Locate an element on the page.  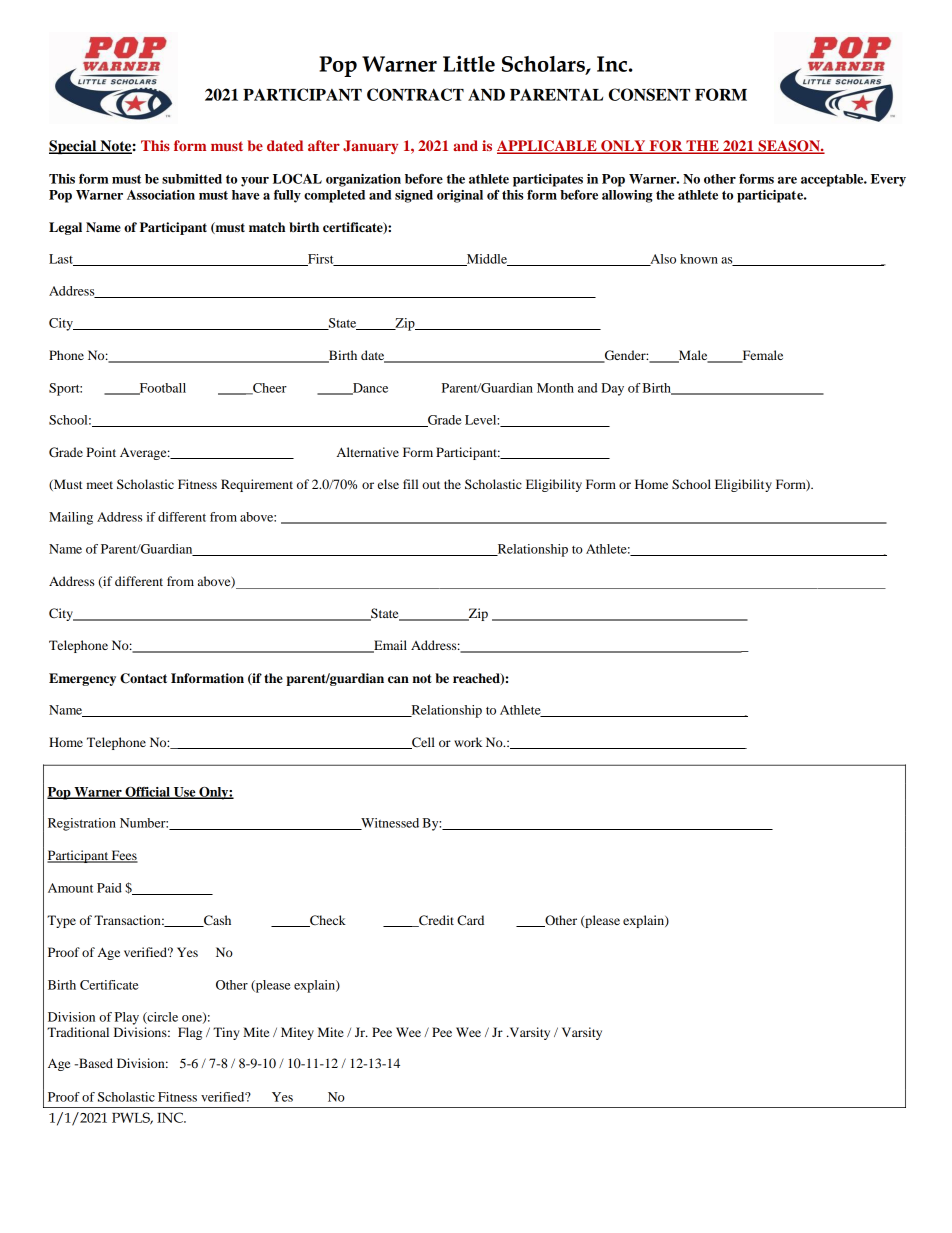
Mailing is located at coordinates (71, 518).
